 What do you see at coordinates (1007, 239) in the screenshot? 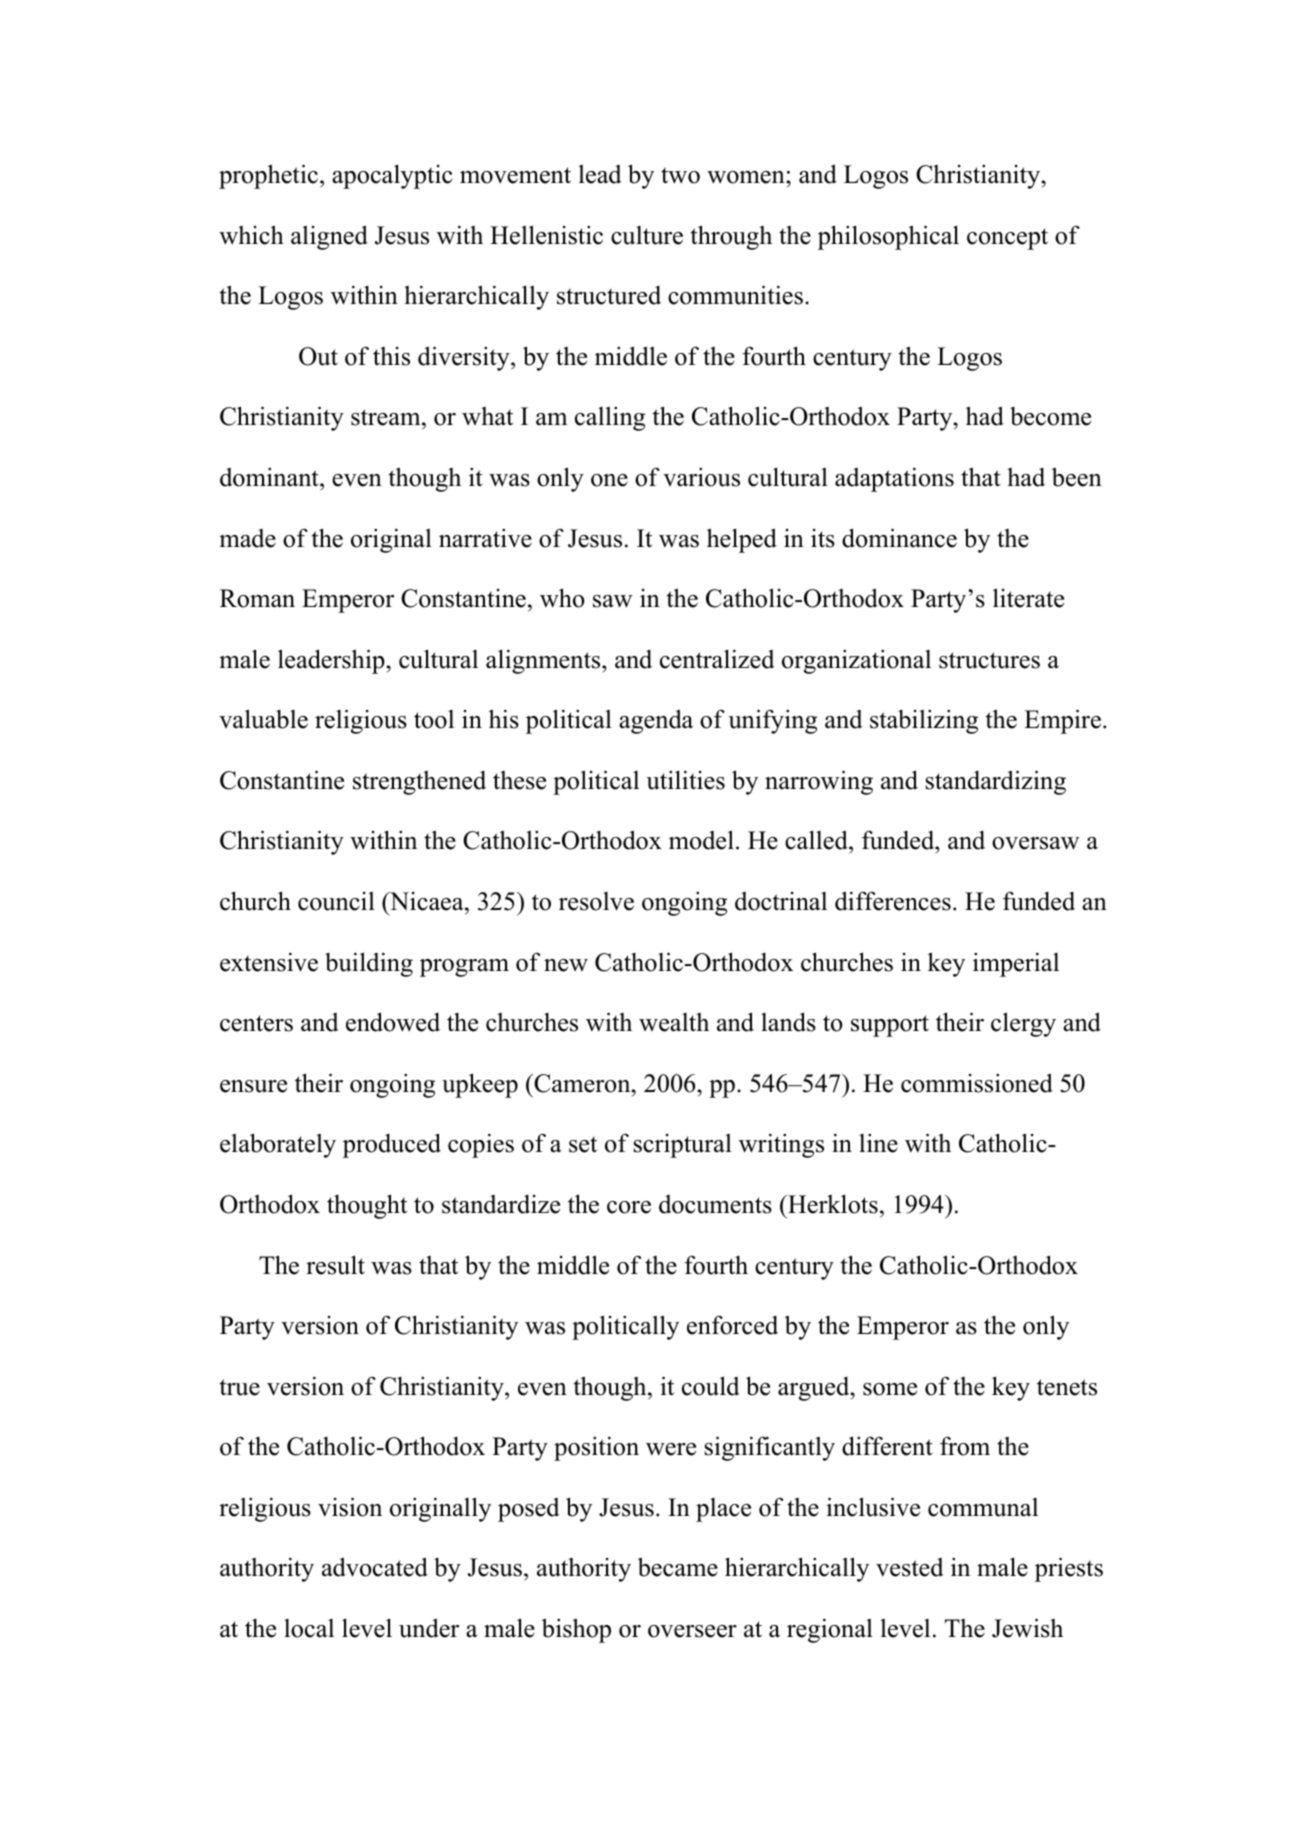
I see `concept` at bounding box center [1007, 239].
